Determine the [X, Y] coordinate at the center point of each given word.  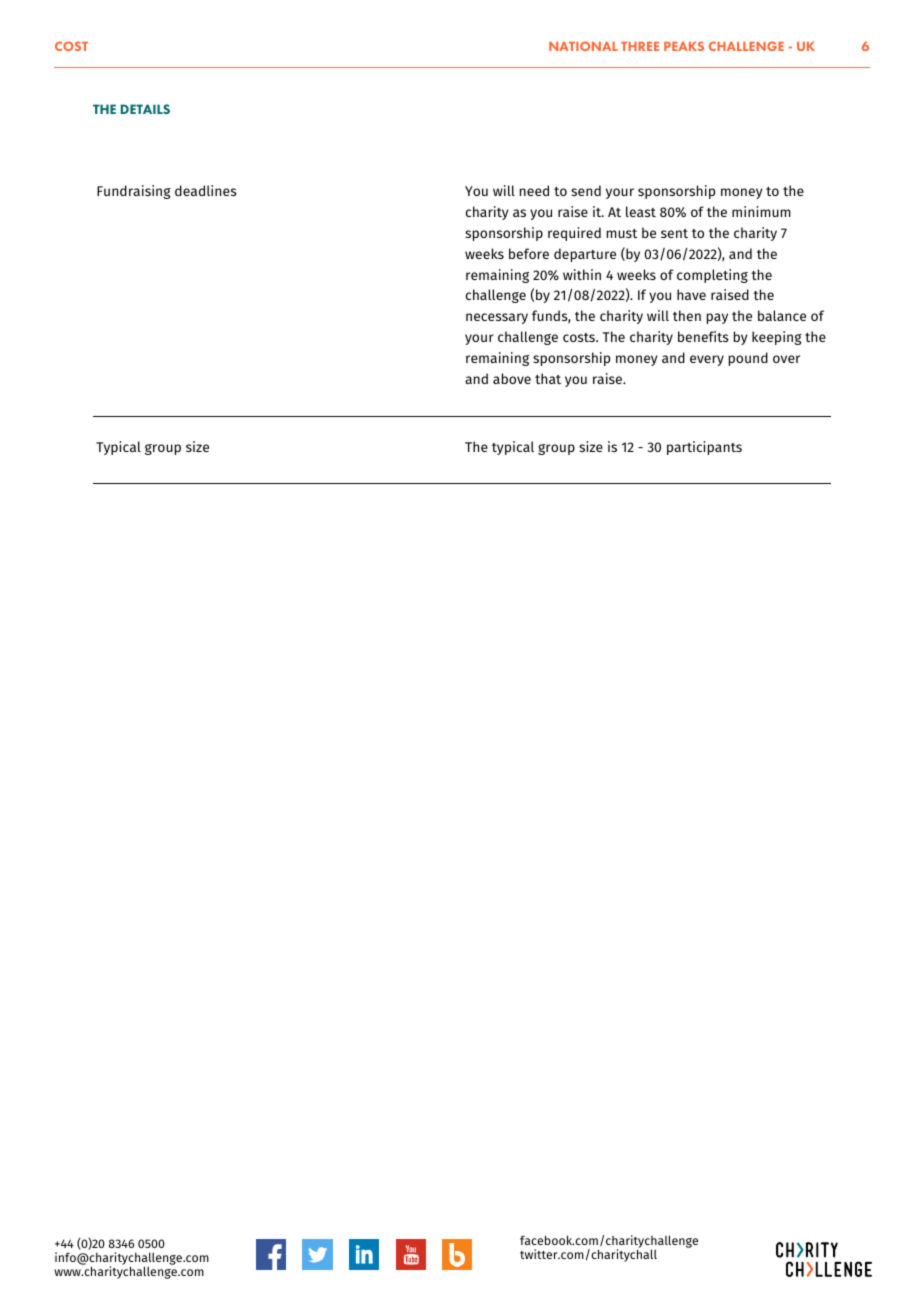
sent [674, 233]
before [529, 253]
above [512, 378]
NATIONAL [583, 46]
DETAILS [145, 109]
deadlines [206, 190]
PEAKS [684, 46]
